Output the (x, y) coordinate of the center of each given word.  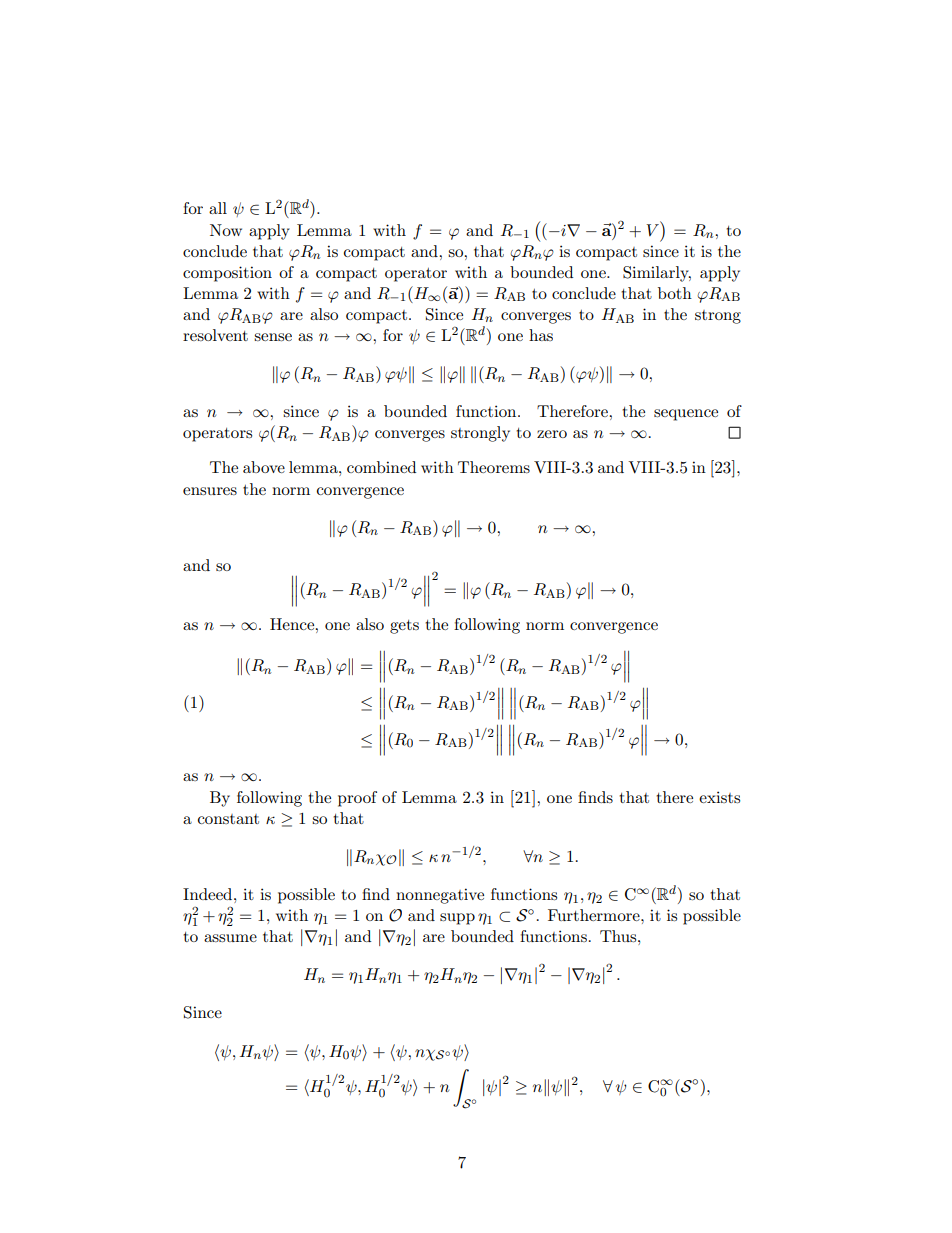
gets (404, 627)
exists (719, 797)
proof (357, 799)
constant (228, 819)
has (541, 335)
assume (230, 938)
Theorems (494, 467)
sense (273, 337)
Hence (293, 624)
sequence (686, 415)
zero (552, 434)
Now (226, 230)
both (675, 293)
